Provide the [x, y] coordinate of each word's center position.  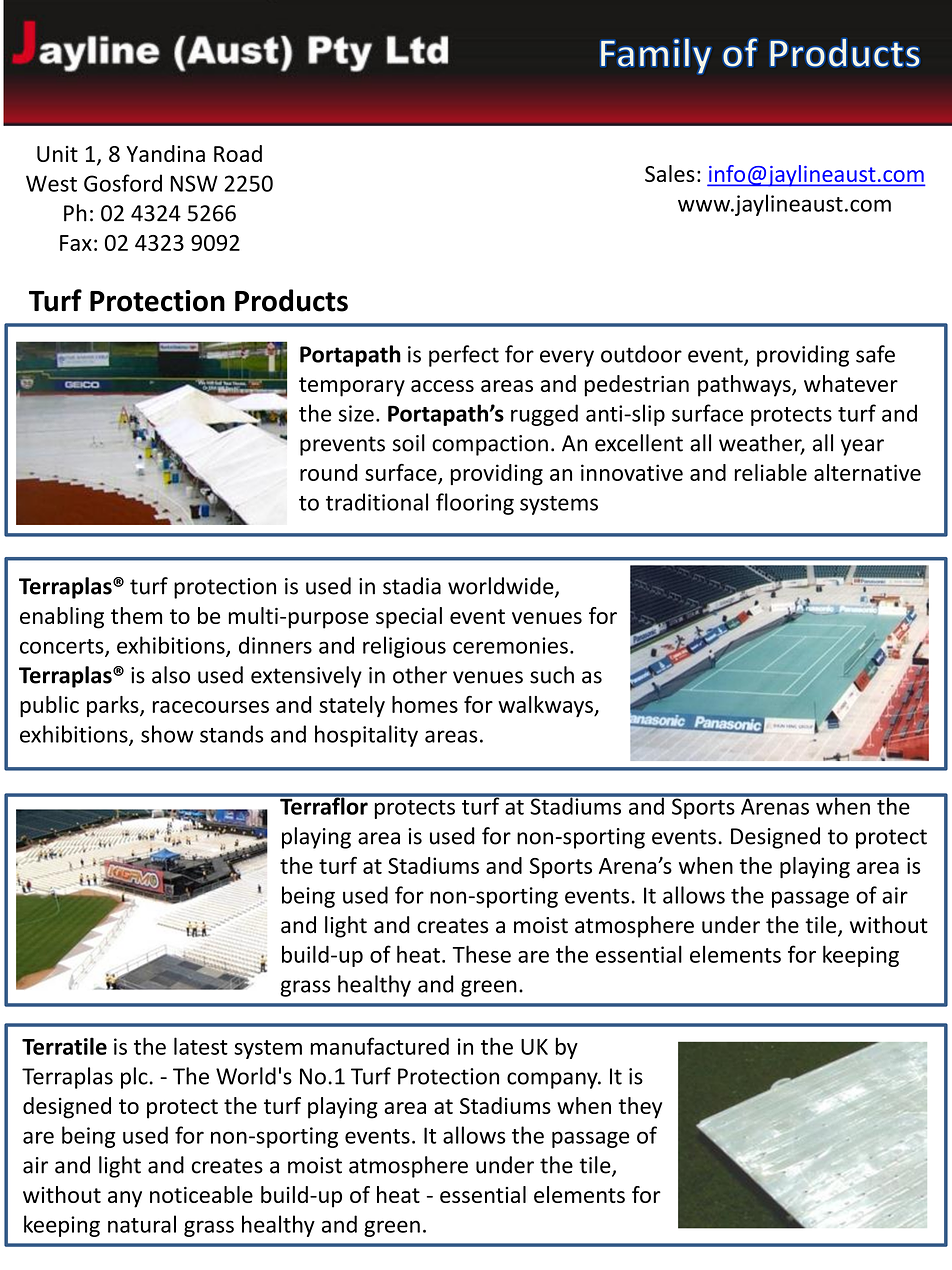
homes [425, 704]
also [171, 675]
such [552, 675]
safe [875, 354]
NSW [194, 183]
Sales [670, 173]
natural [142, 1224]
